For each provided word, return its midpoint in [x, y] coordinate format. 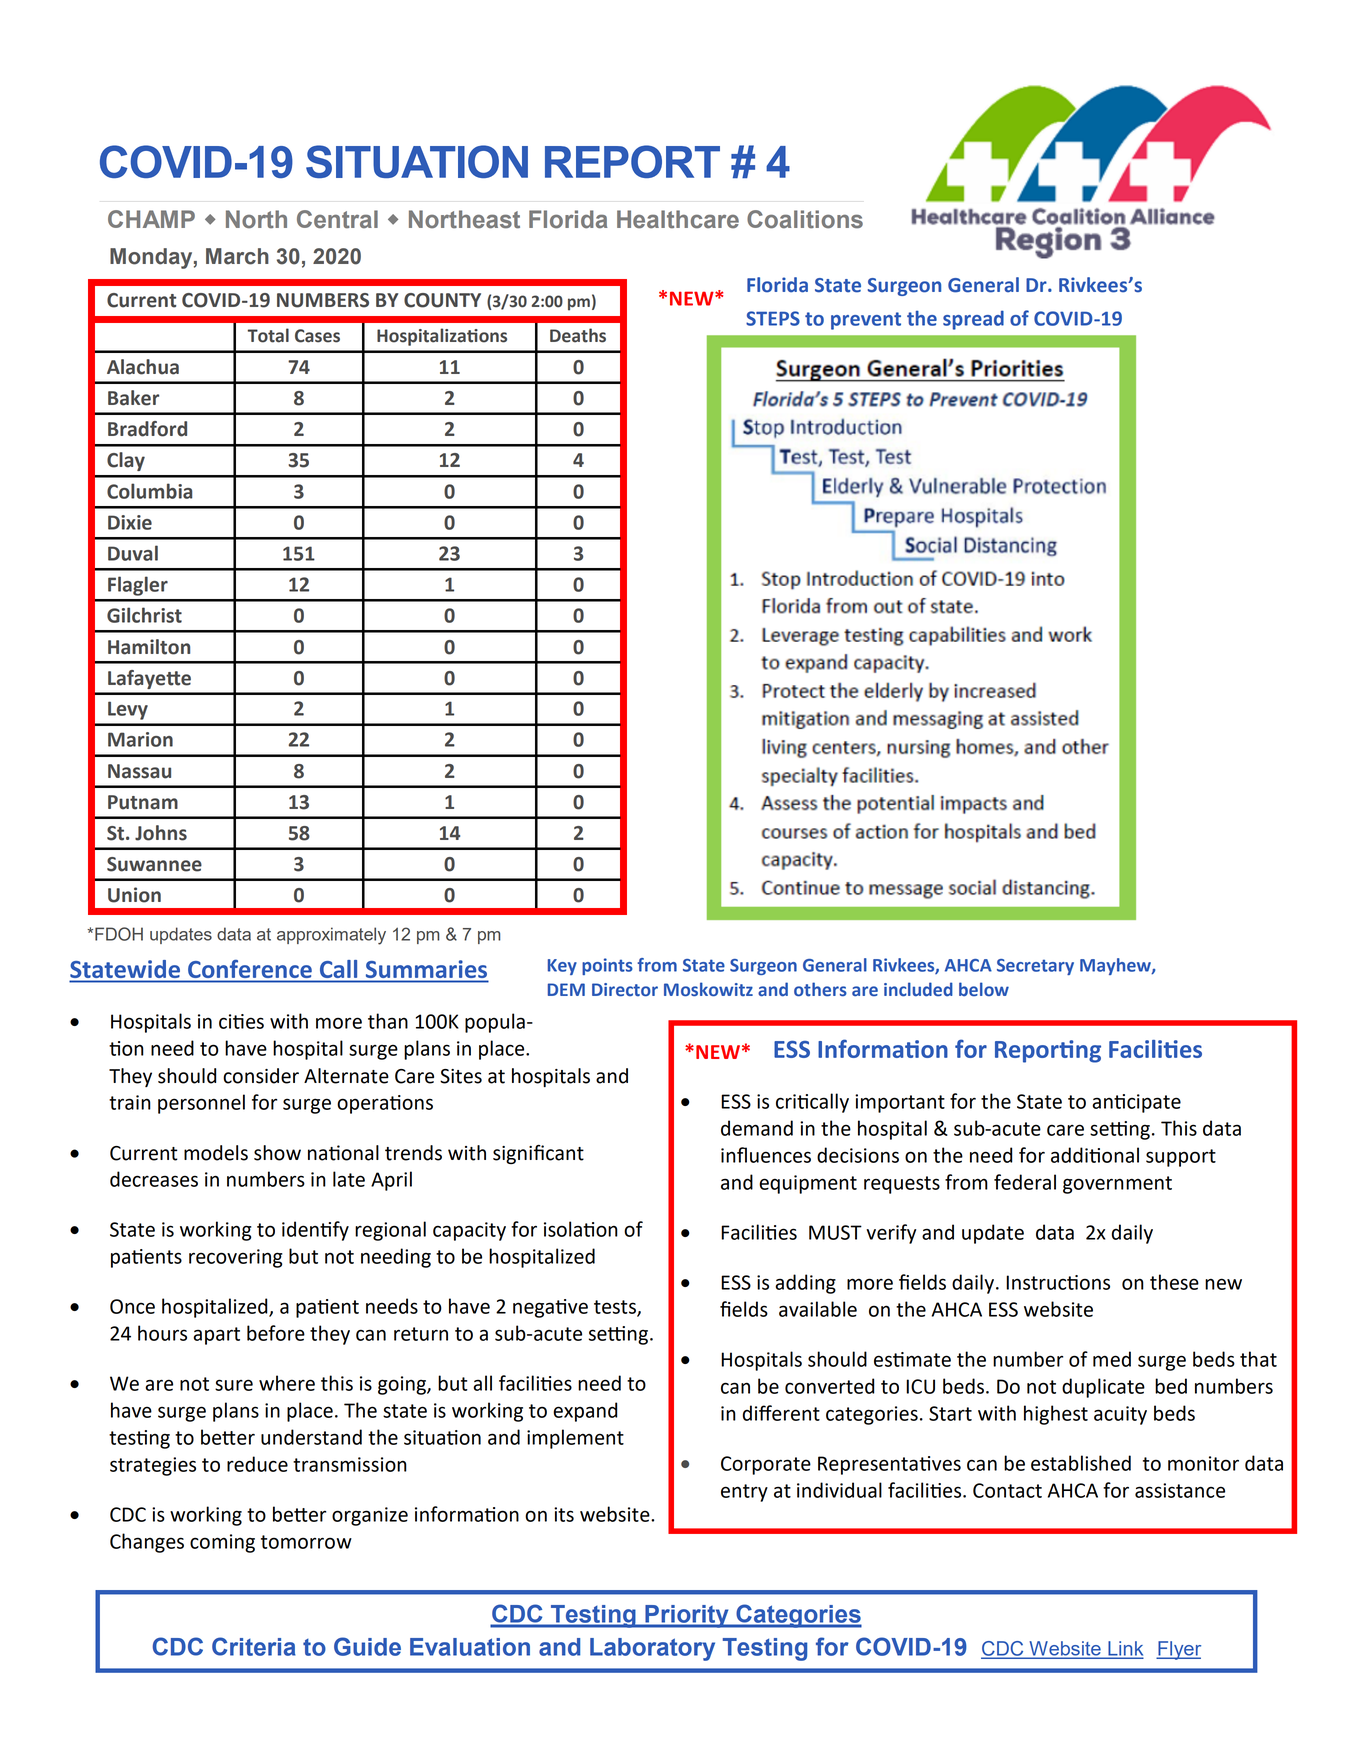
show [277, 1153]
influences [766, 1155]
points [607, 966]
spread [973, 320]
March [237, 256]
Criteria [254, 1646]
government [1117, 1185]
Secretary [1035, 967]
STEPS [773, 318]
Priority [687, 1616]
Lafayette [149, 679]
